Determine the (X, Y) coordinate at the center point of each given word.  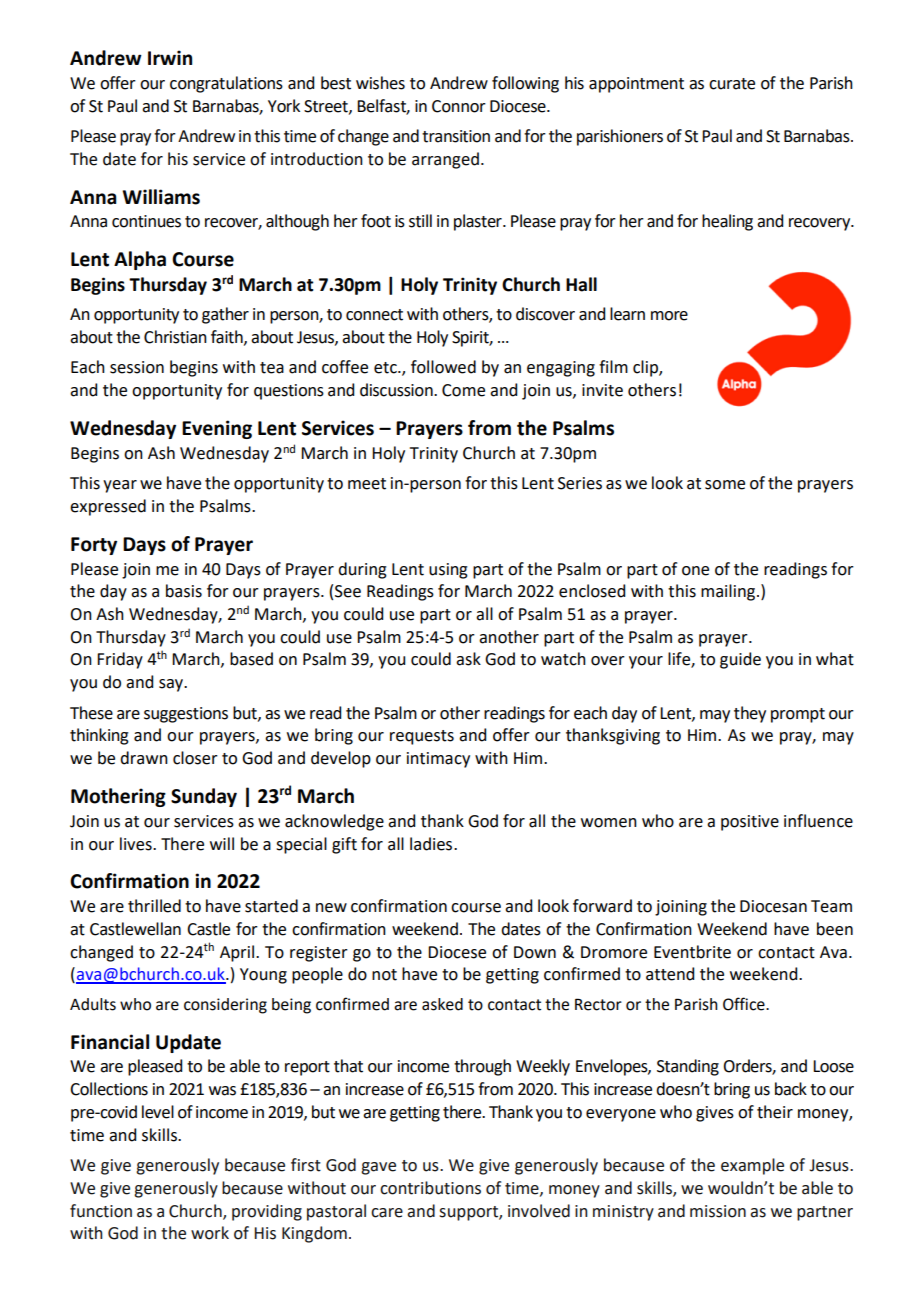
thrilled (154, 906)
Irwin (170, 57)
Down (535, 952)
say (172, 685)
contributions (430, 1188)
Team (831, 906)
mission (718, 1211)
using (448, 571)
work (210, 1233)
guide (740, 660)
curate (732, 84)
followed (443, 367)
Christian (175, 337)
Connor (459, 106)
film (613, 366)
